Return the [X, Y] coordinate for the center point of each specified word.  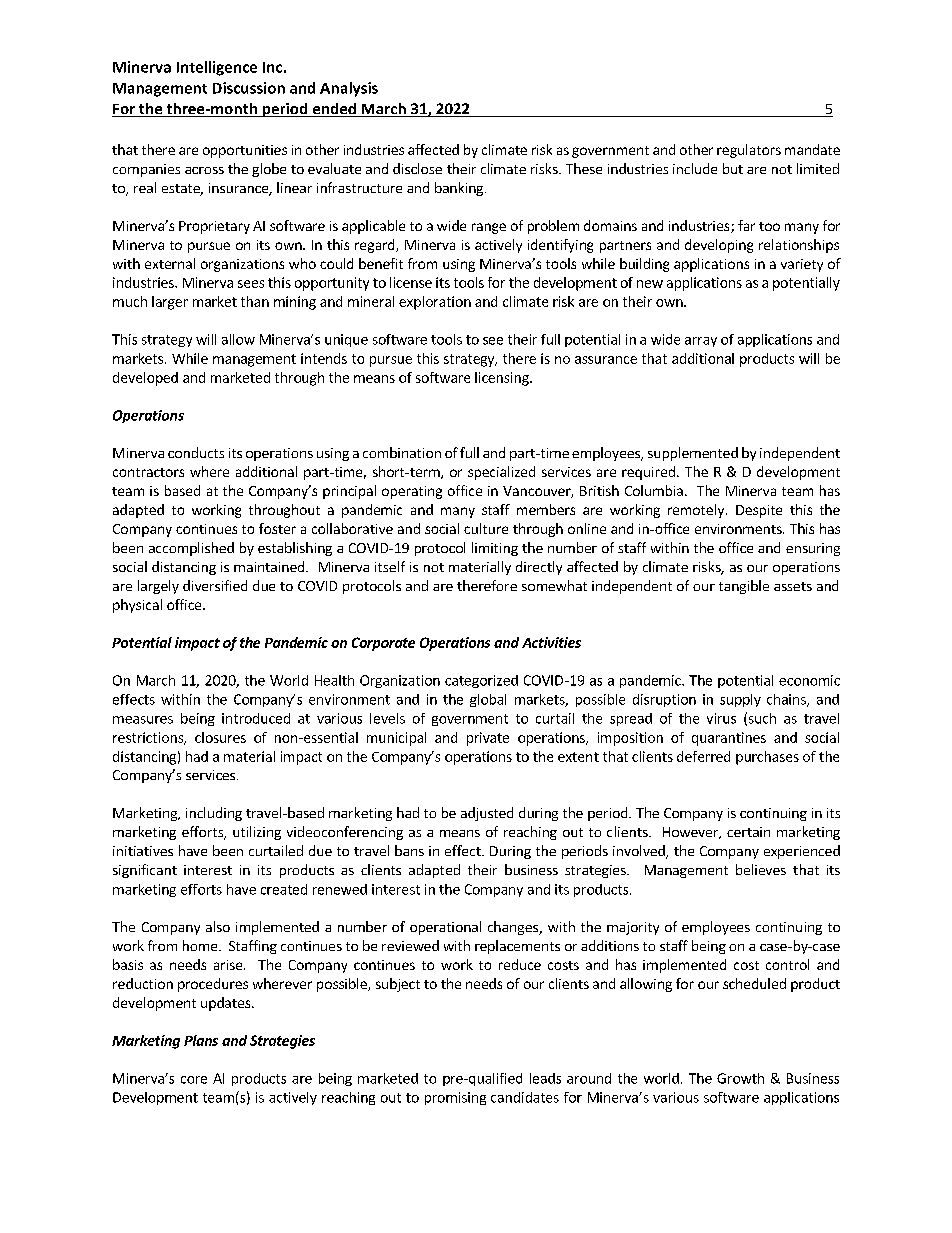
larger [170, 303]
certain [748, 832]
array [701, 342]
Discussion [249, 88]
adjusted [487, 814]
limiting [495, 549]
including [214, 814]
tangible [744, 587]
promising [455, 1098]
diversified [215, 585]
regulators [749, 151]
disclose [417, 168]
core [194, 1080]
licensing [503, 379]
